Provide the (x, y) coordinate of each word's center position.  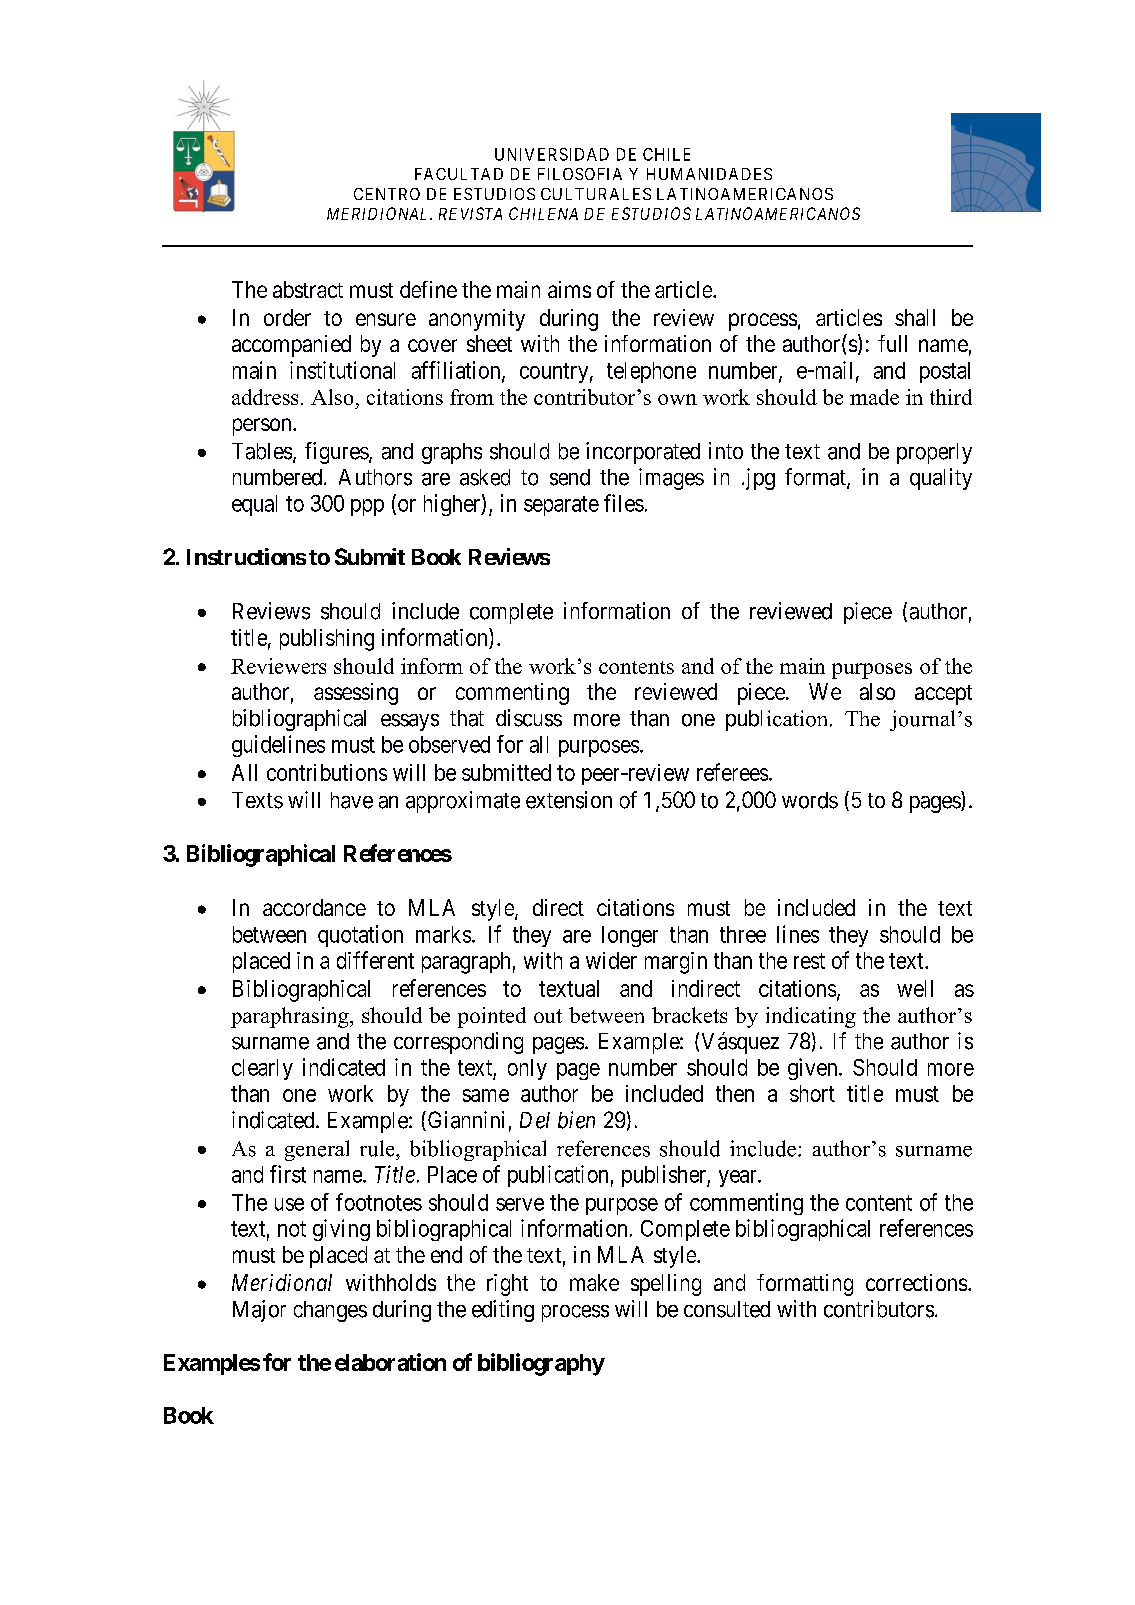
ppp (367, 507)
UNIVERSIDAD (552, 154)
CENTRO (387, 194)
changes (330, 1311)
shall (915, 317)
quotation (360, 936)
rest (809, 961)
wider (611, 960)
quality (941, 479)
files (624, 503)
